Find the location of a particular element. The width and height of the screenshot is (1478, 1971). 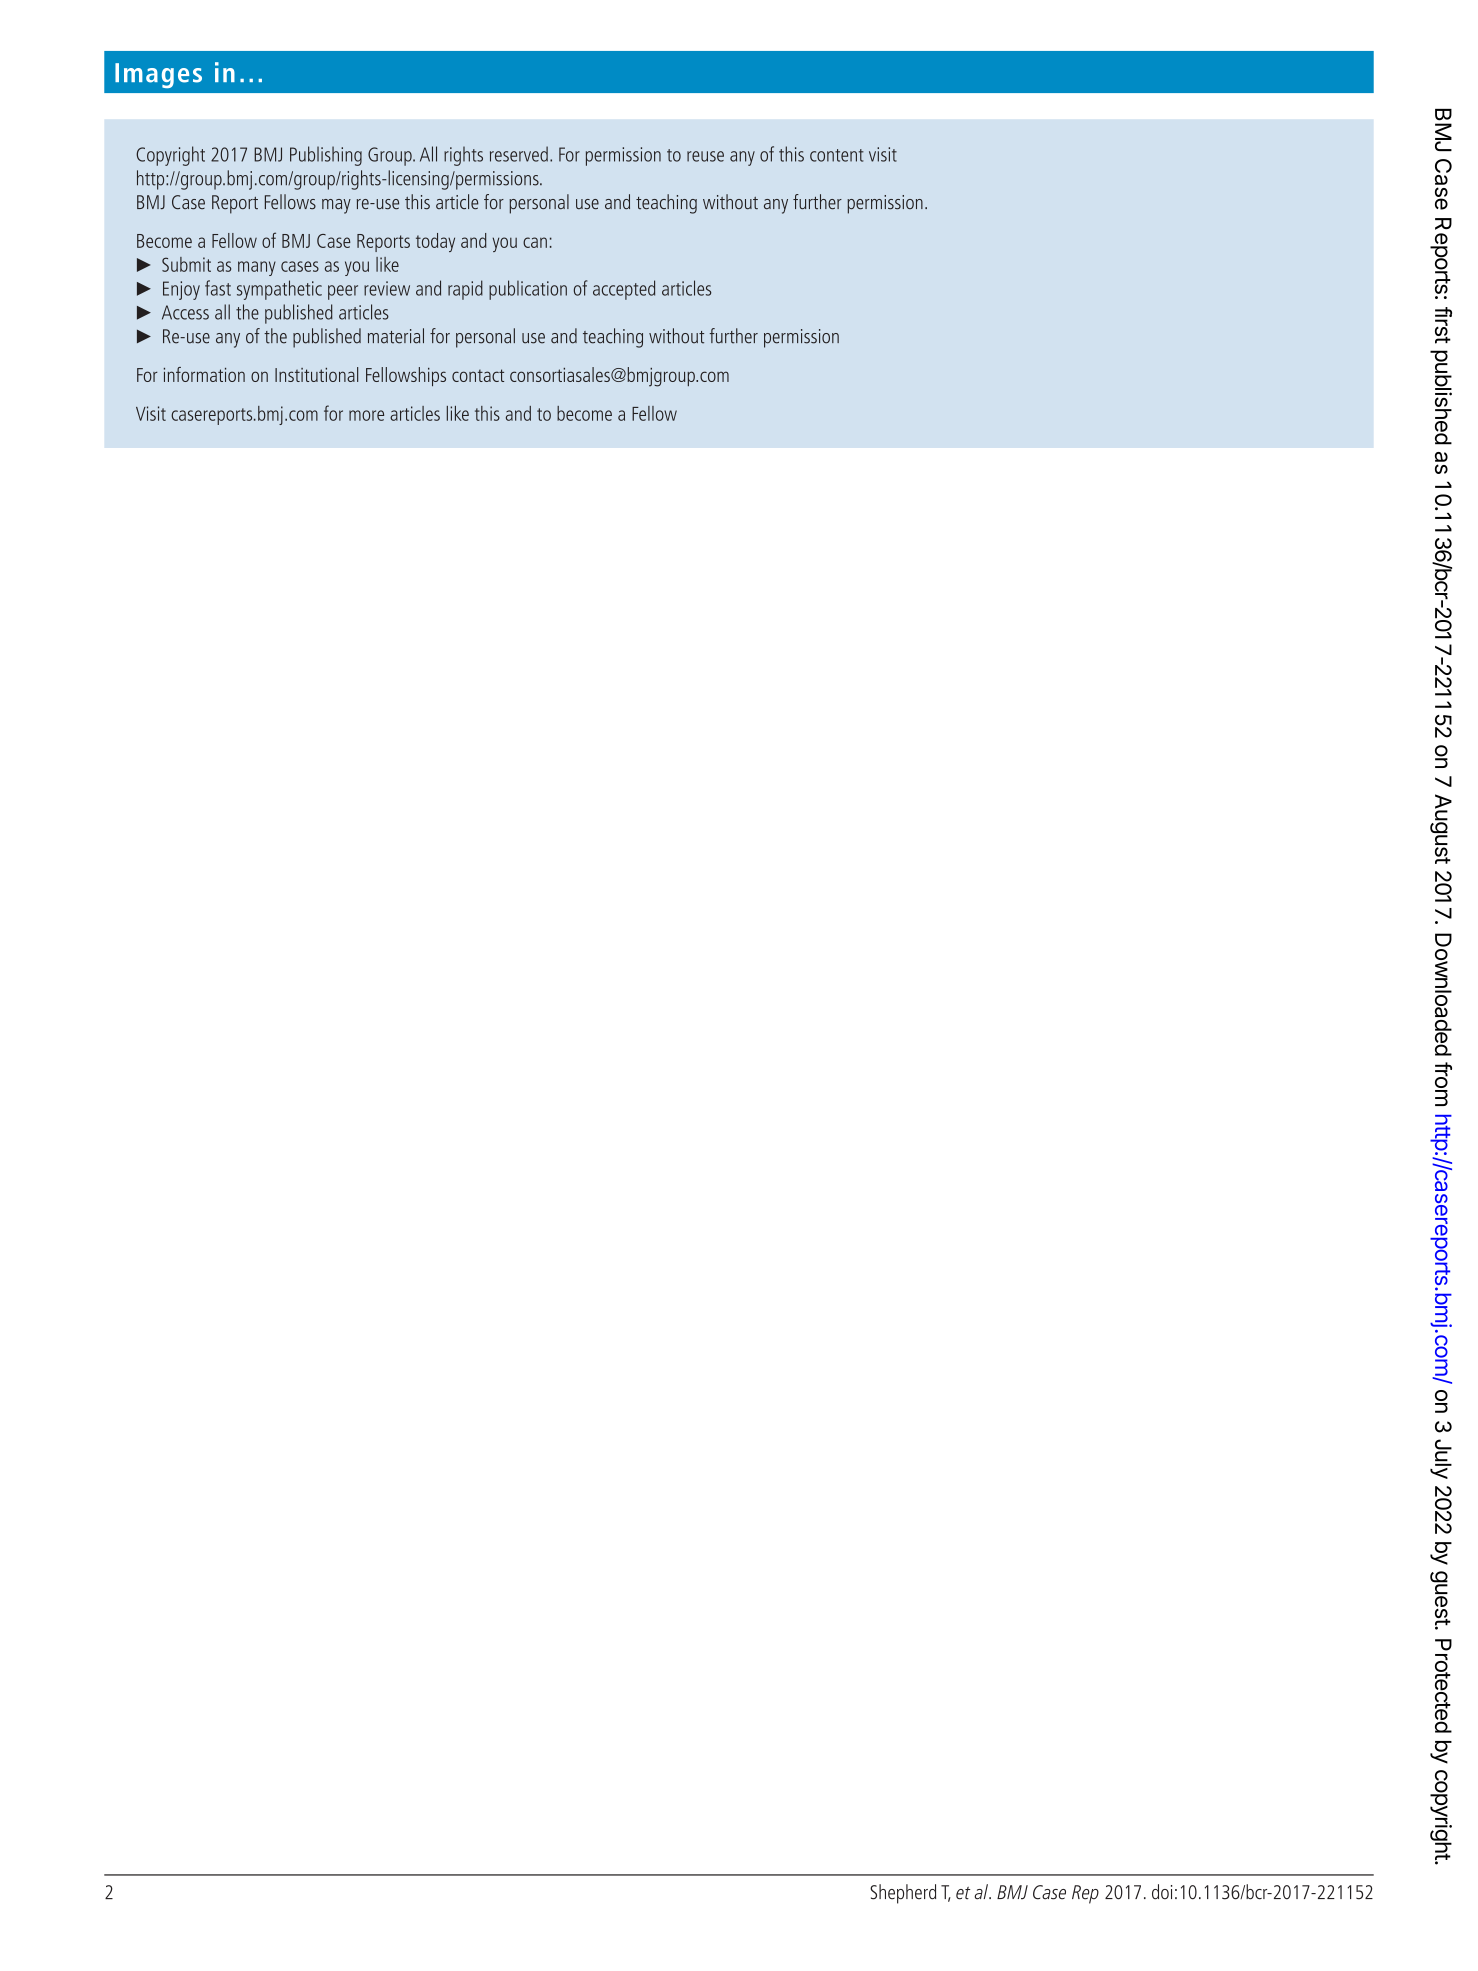

reserved is located at coordinates (519, 154).
